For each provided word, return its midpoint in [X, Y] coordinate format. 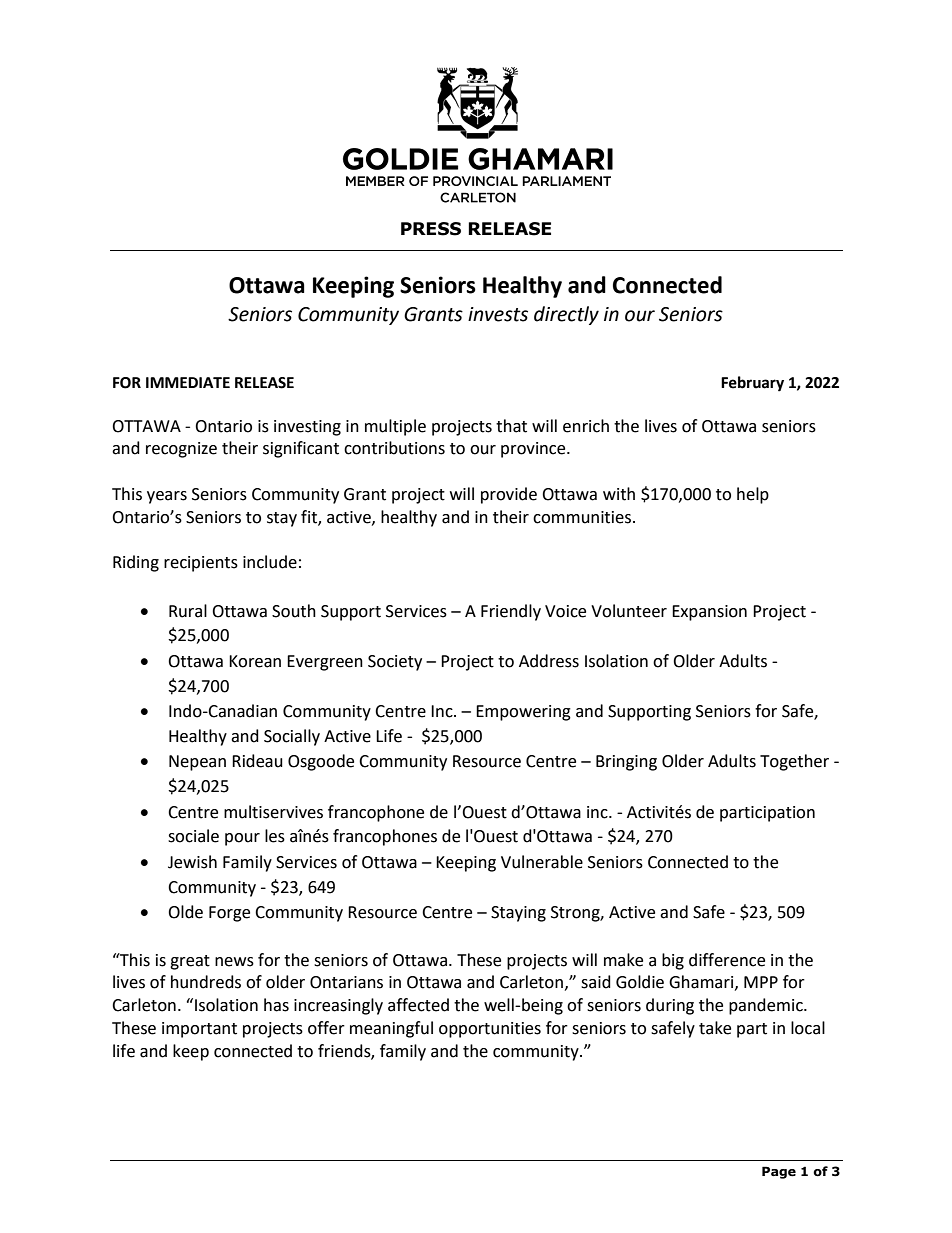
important [199, 1030]
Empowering [523, 713]
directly [566, 315]
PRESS [431, 229]
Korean [255, 661]
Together [794, 762]
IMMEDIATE [188, 382]
